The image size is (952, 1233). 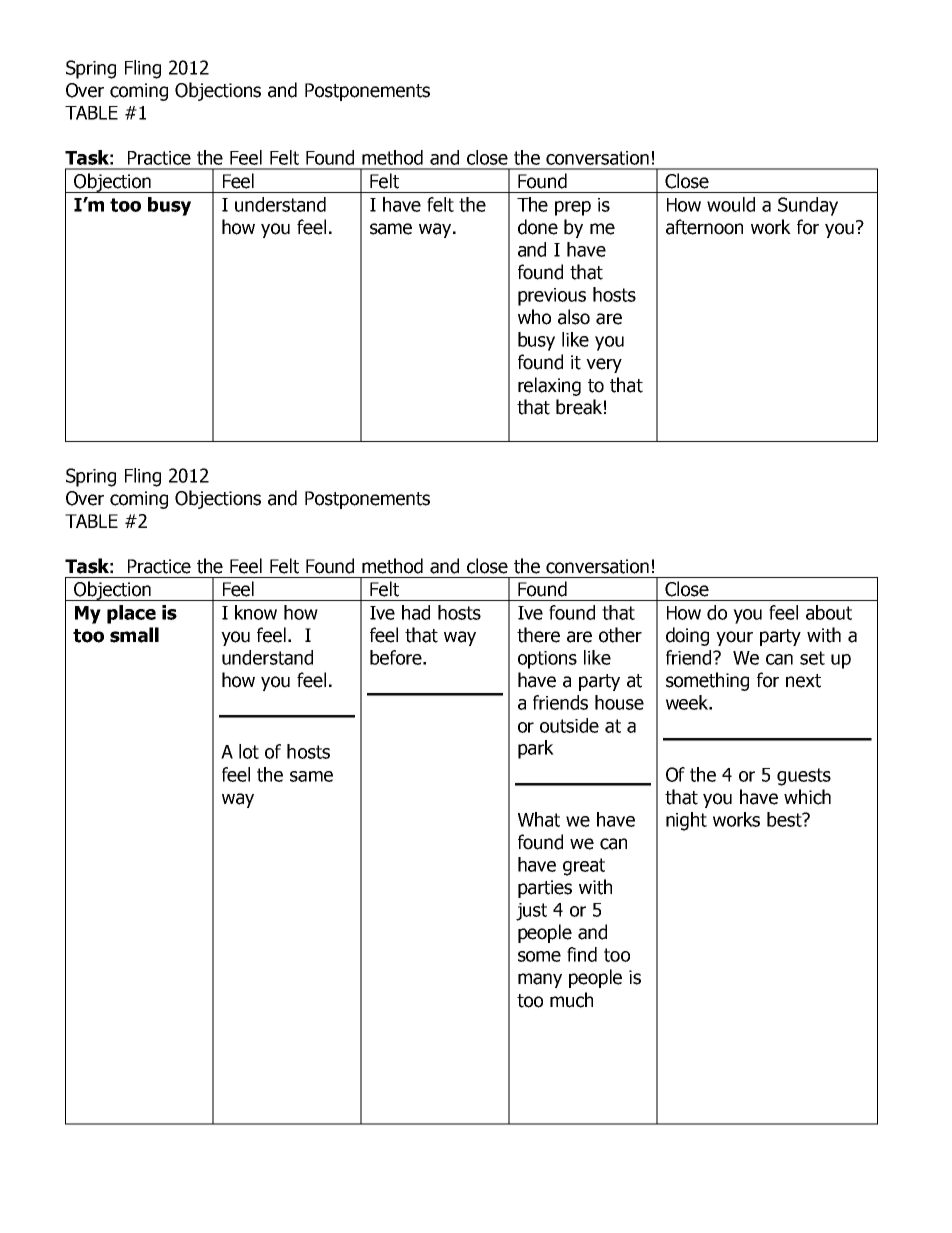 I want to click on find, so click(x=582, y=954).
